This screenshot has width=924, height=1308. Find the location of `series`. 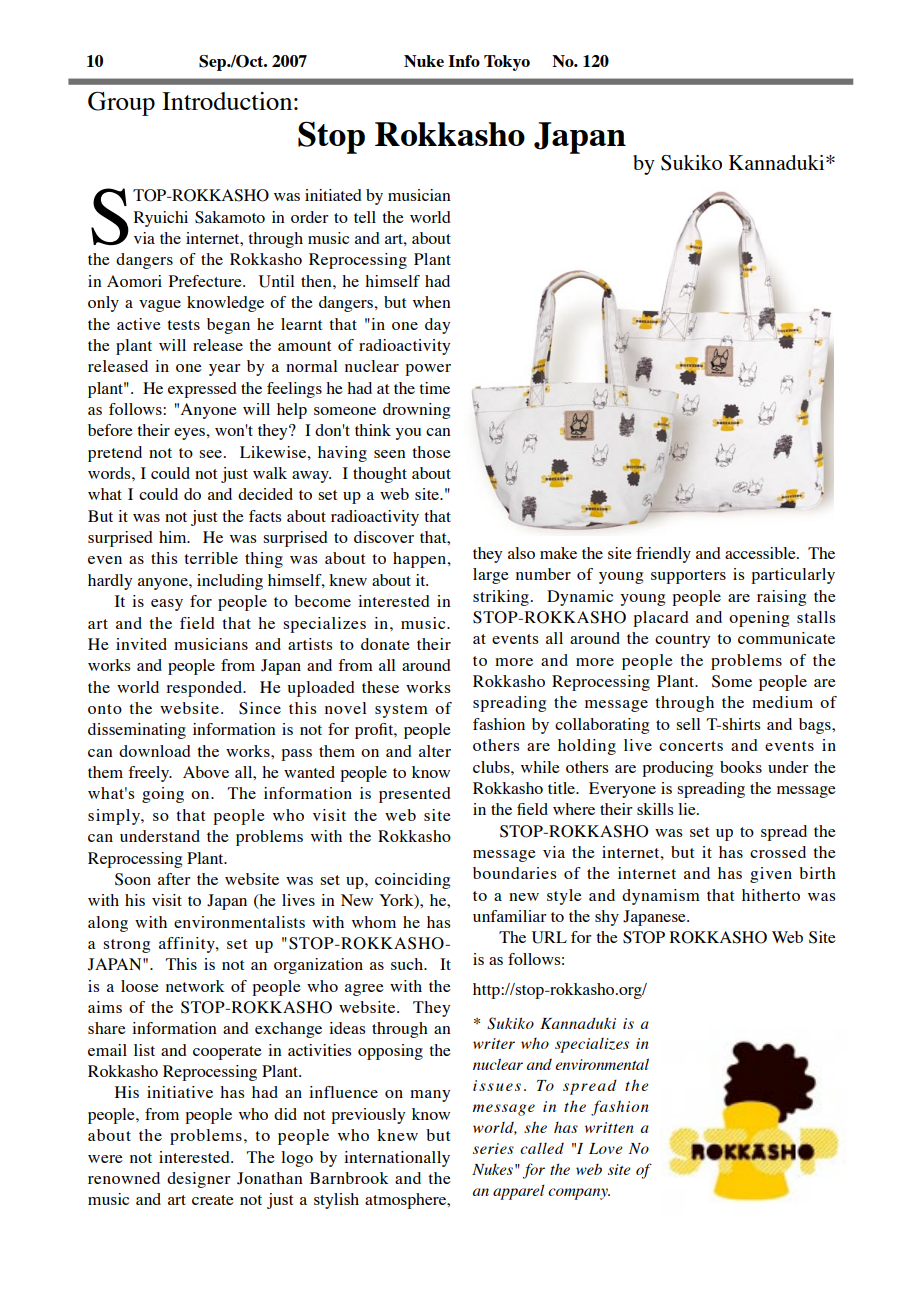

series is located at coordinates (493, 1148).
